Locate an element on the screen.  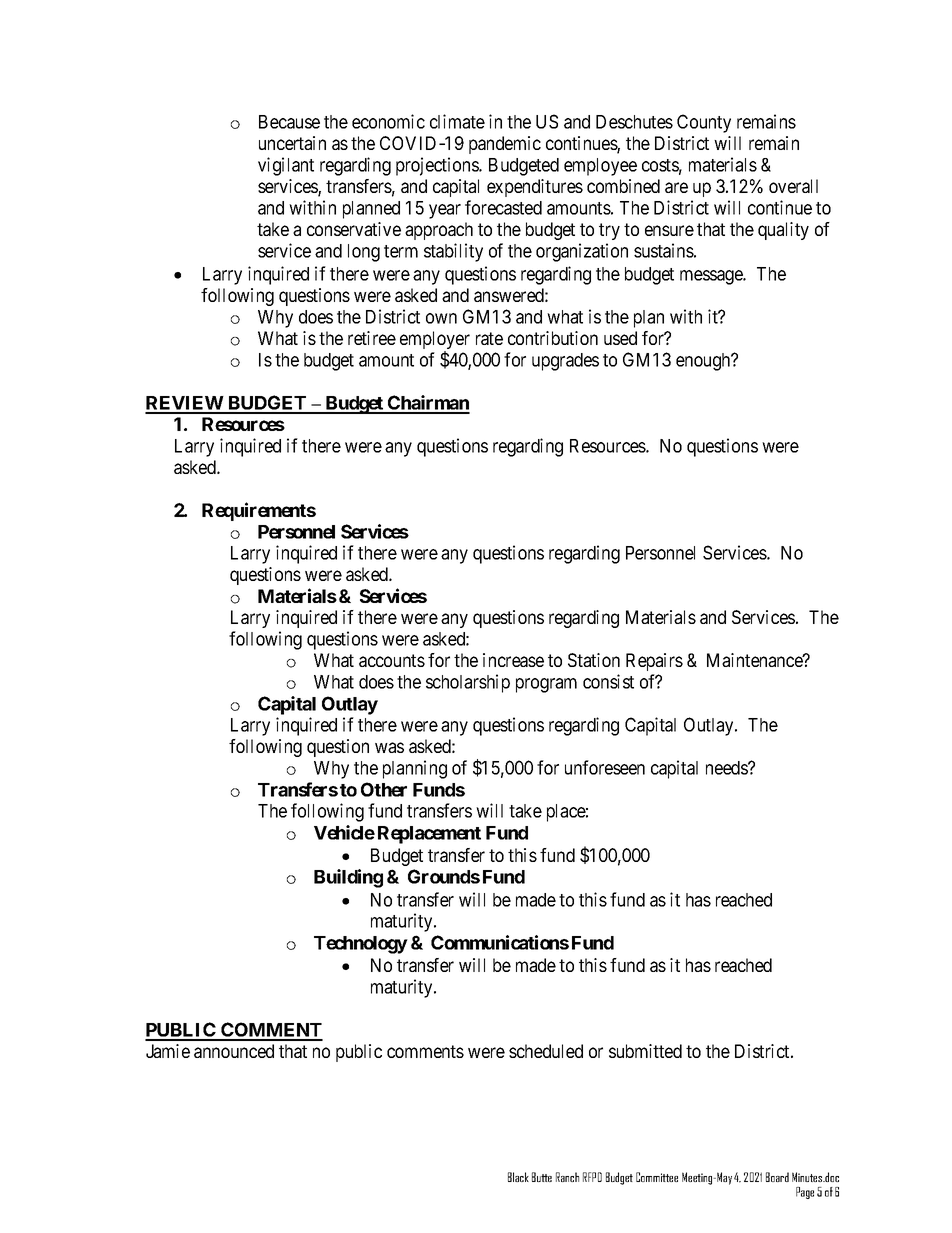
County is located at coordinates (704, 123).
